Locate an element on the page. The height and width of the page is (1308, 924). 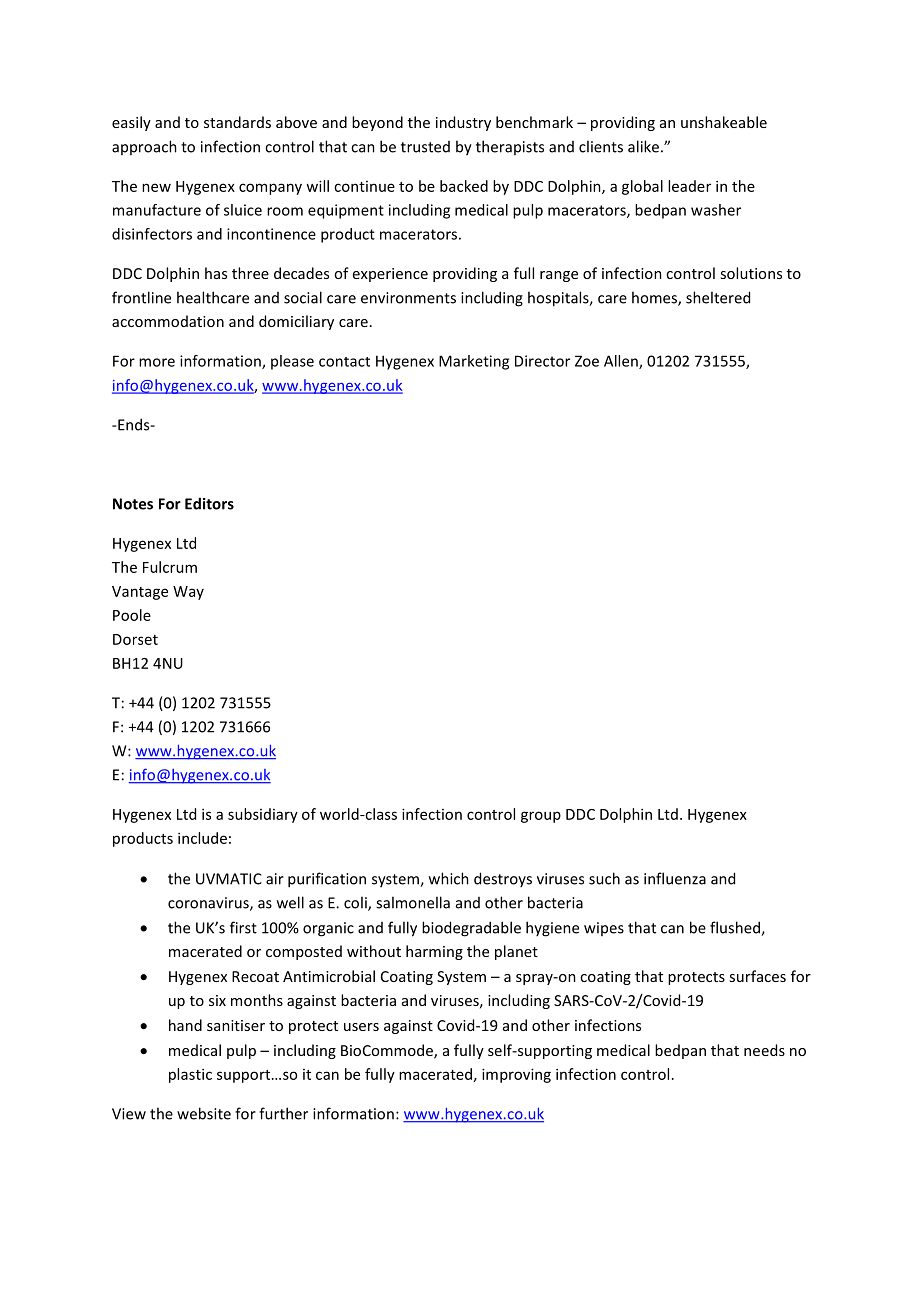
Editors is located at coordinates (209, 503).
